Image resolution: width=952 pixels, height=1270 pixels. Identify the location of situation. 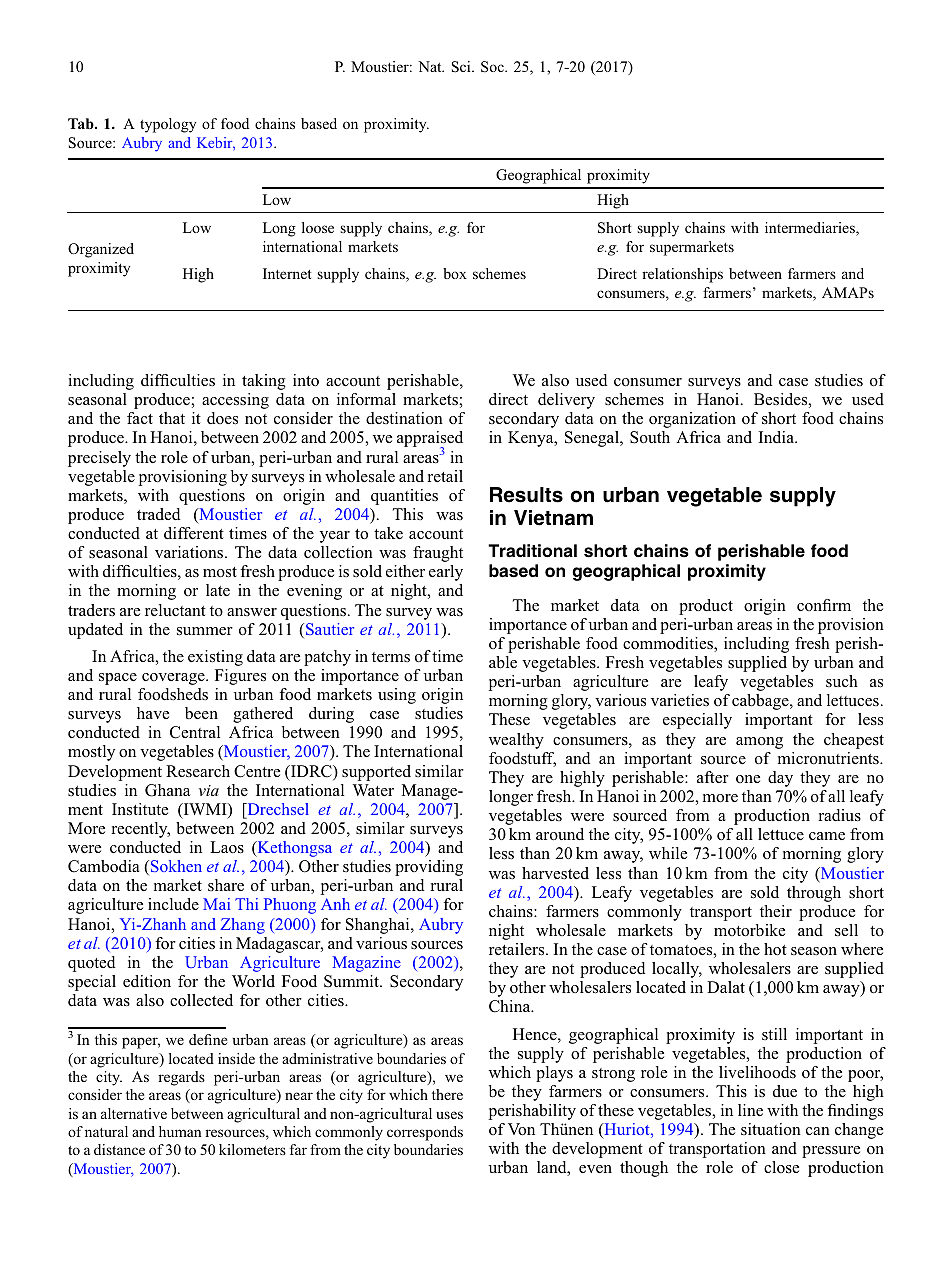
(771, 1129).
